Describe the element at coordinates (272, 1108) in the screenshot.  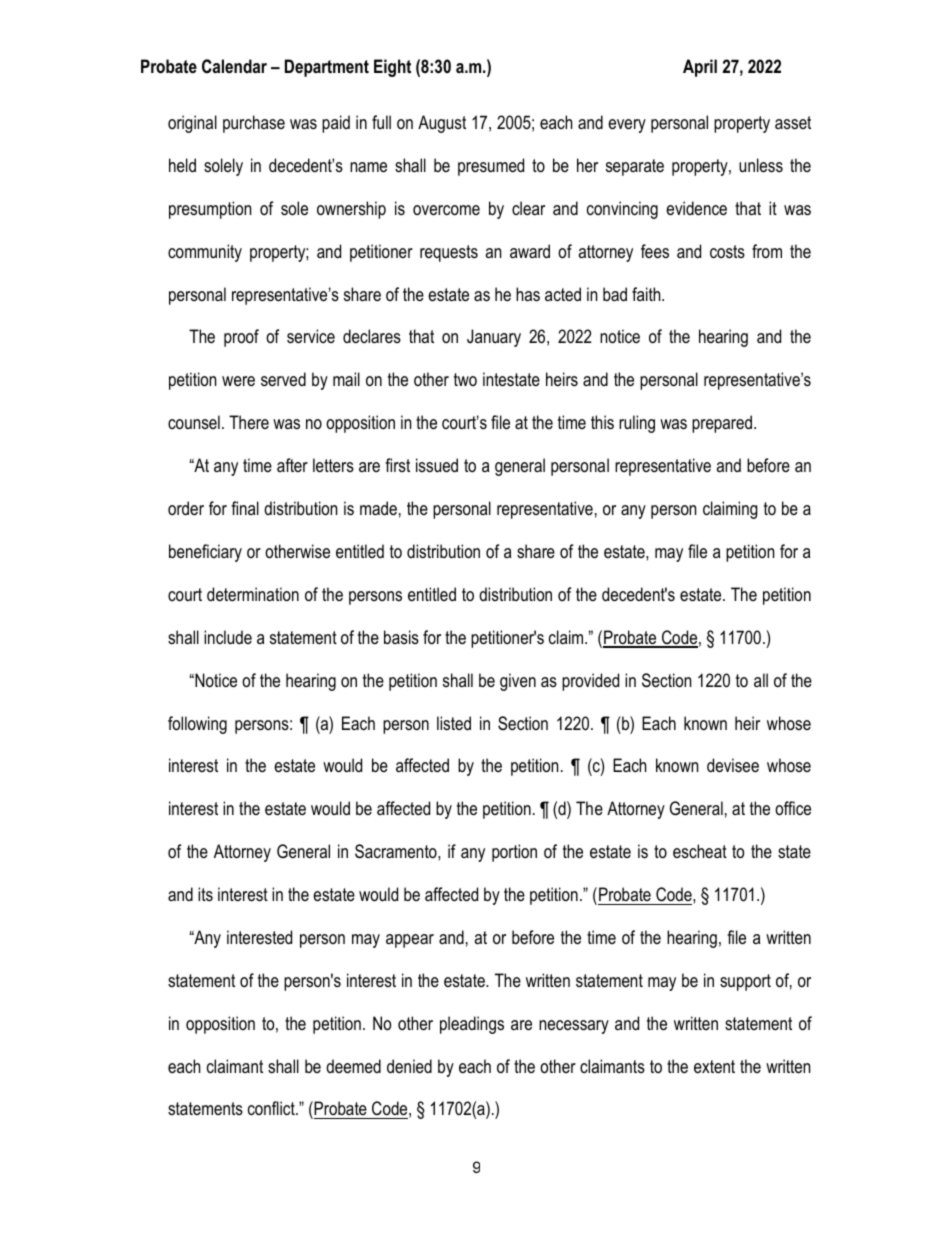
I see `conflict` at that location.
